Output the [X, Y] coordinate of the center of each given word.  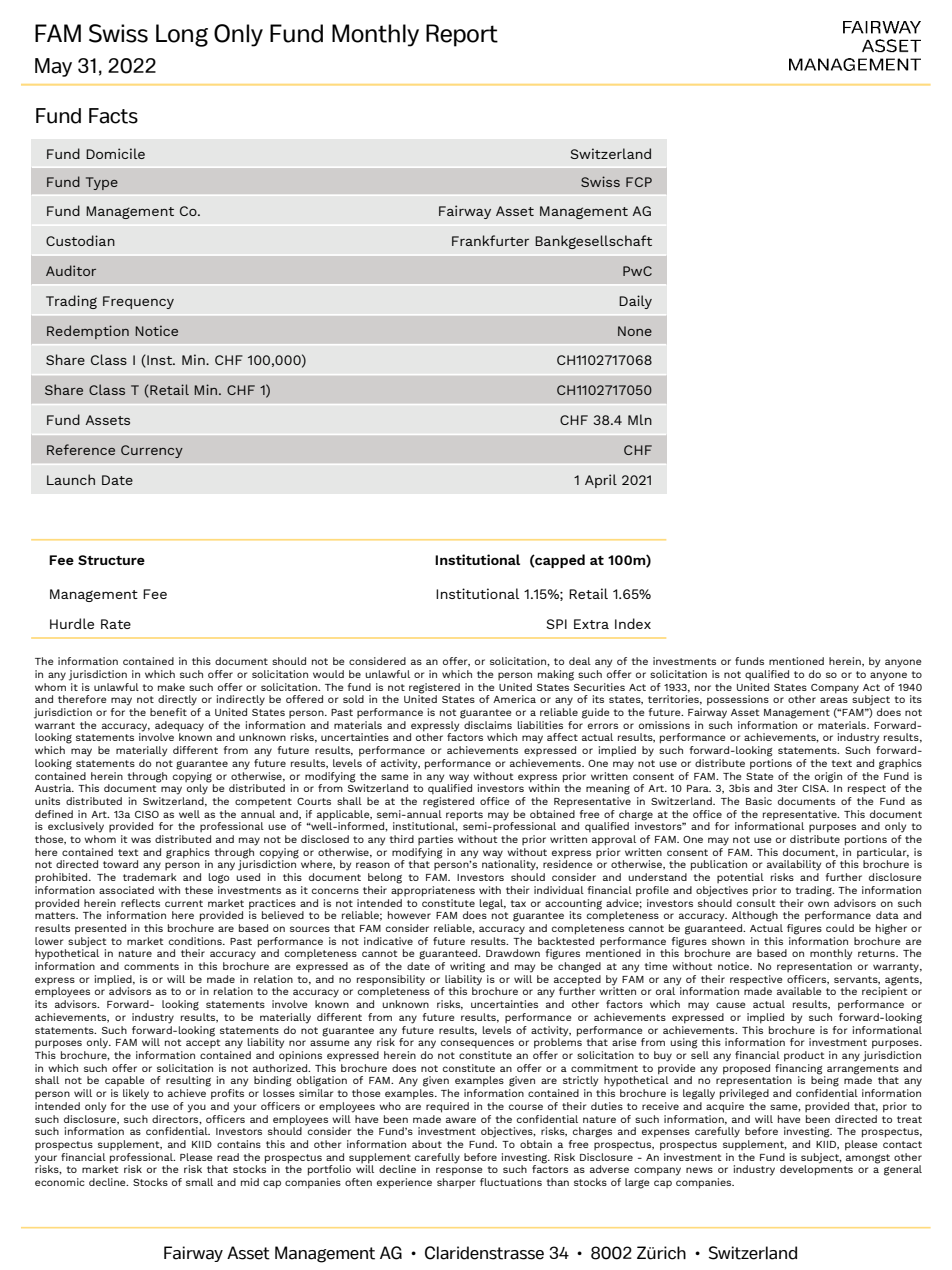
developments [816, 1169]
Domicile [115, 153]
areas [834, 700]
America [514, 699]
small [199, 1182]
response [459, 1171]
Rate [116, 624]
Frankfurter [490, 240]
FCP [639, 182]
